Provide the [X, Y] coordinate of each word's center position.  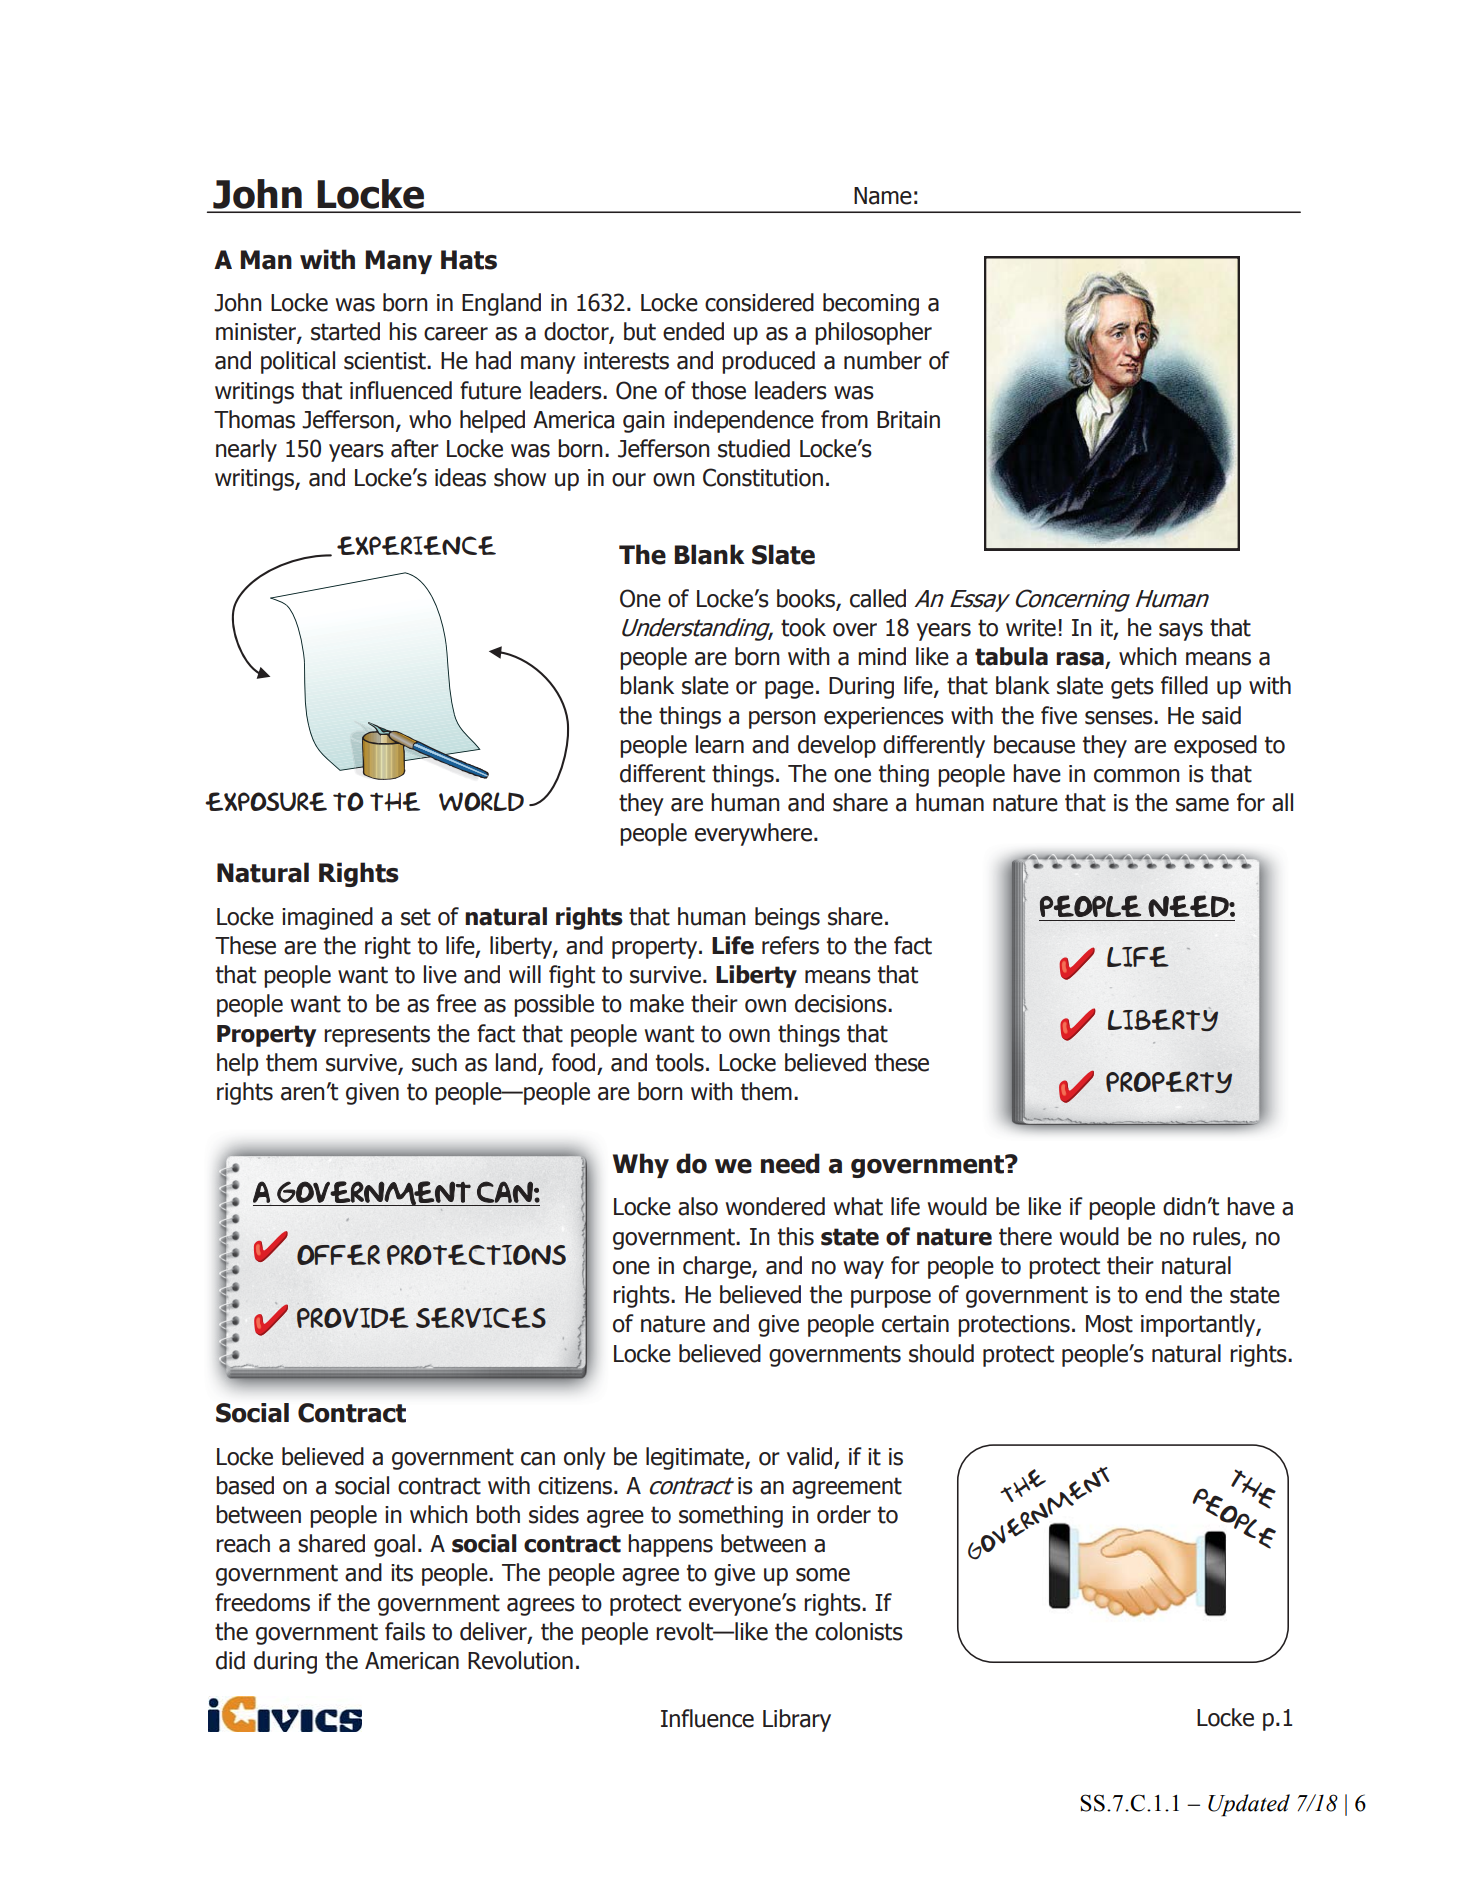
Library [797, 1720]
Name [883, 196]
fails [405, 1631]
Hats [469, 260]
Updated [1249, 1805]
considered [759, 302]
